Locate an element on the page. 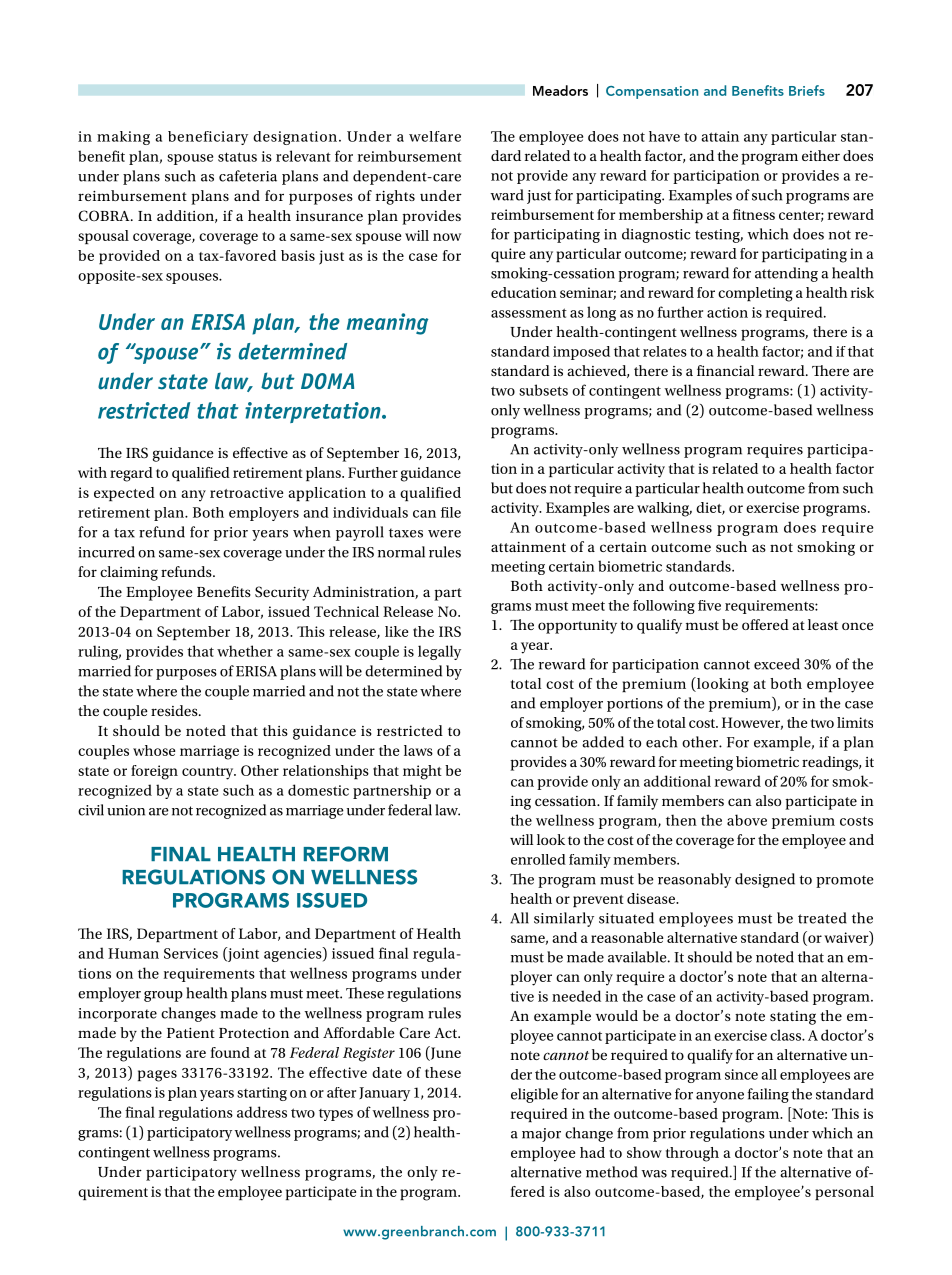 The width and height of the page is (952, 1275). either is located at coordinates (821, 155).
